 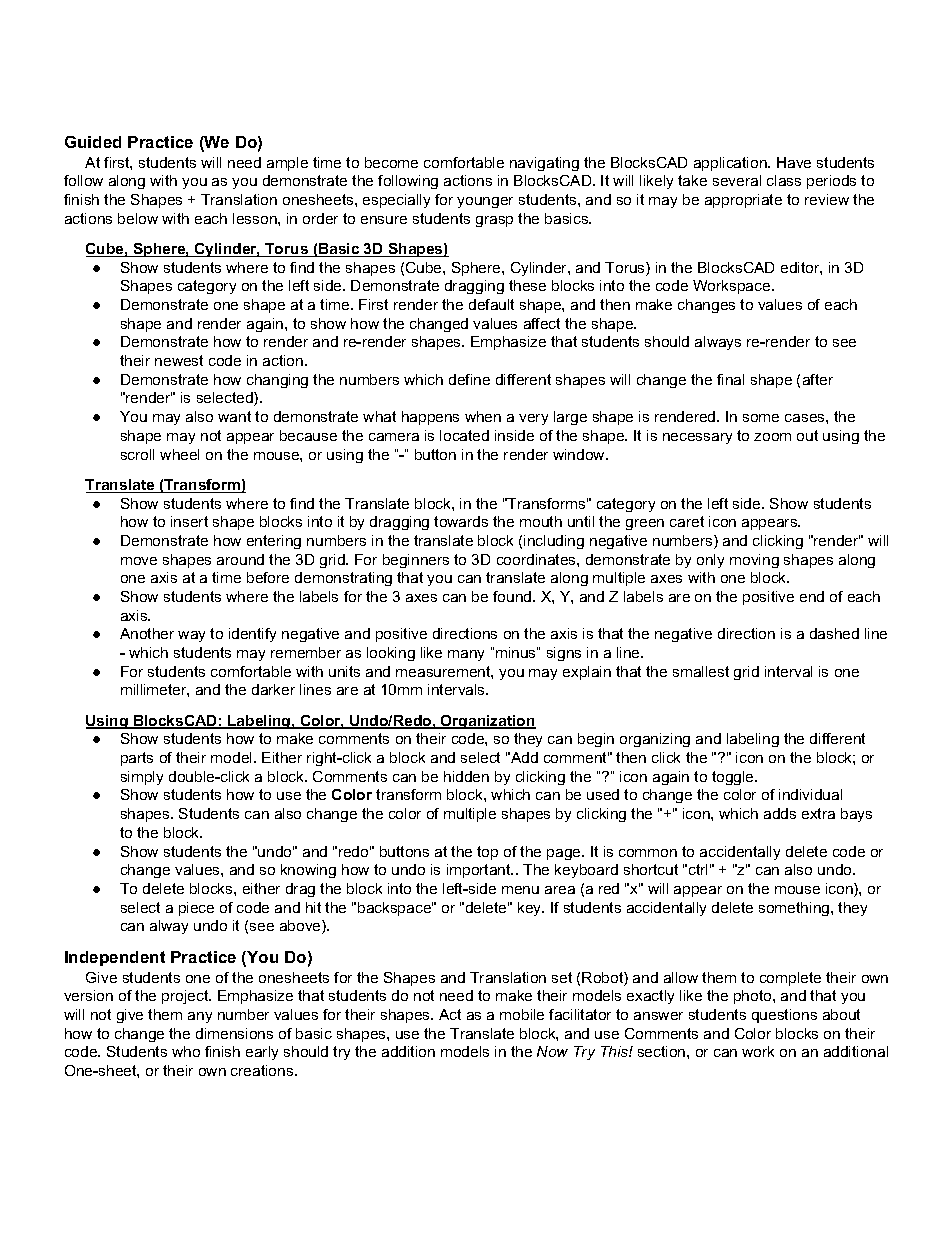 What do you see at coordinates (138, 218) in the document?
I see `below` at bounding box center [138, 218].
